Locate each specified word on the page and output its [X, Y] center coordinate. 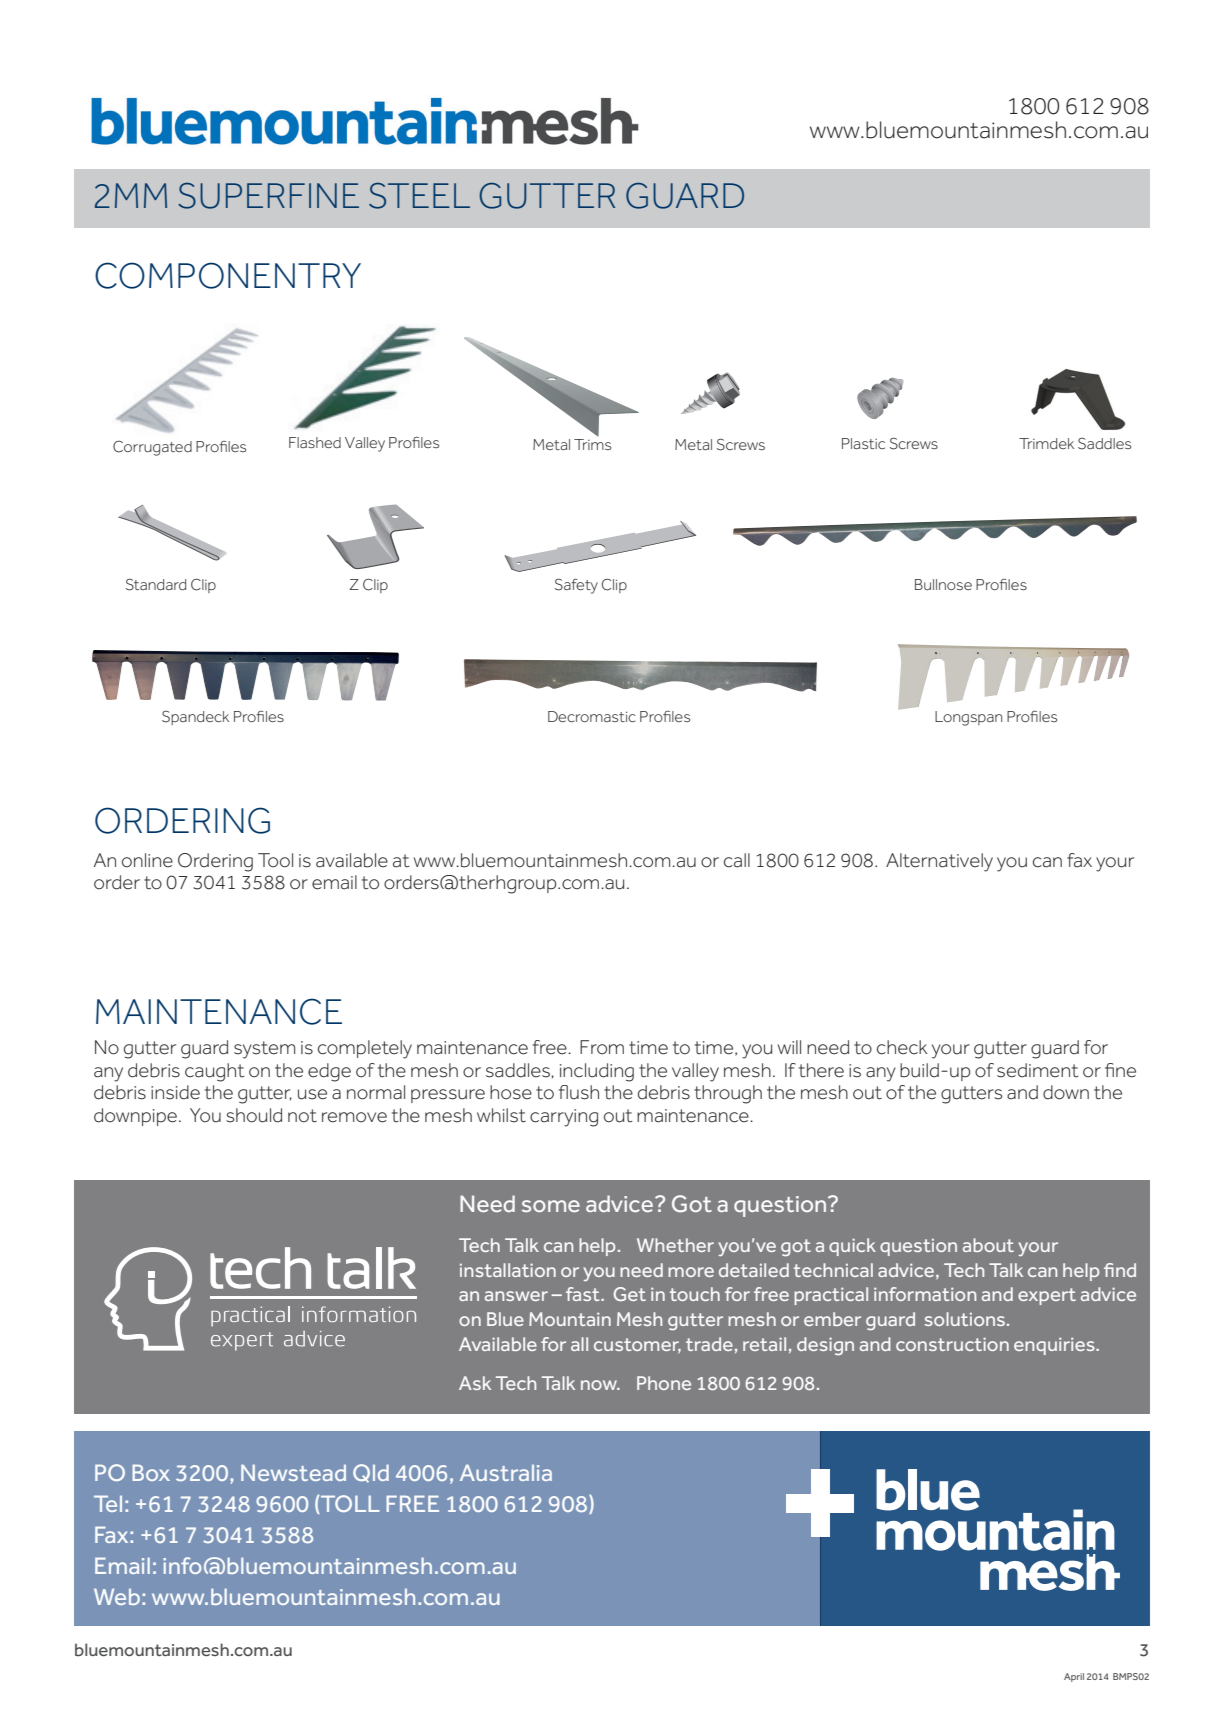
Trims [592, 444]
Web [117, 1596]
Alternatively [939, 862]
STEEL [419, 196]
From [602, 1047]
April [1074, 1677]
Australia [506, 1472]
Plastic [863, 443]
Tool [275, 860]
